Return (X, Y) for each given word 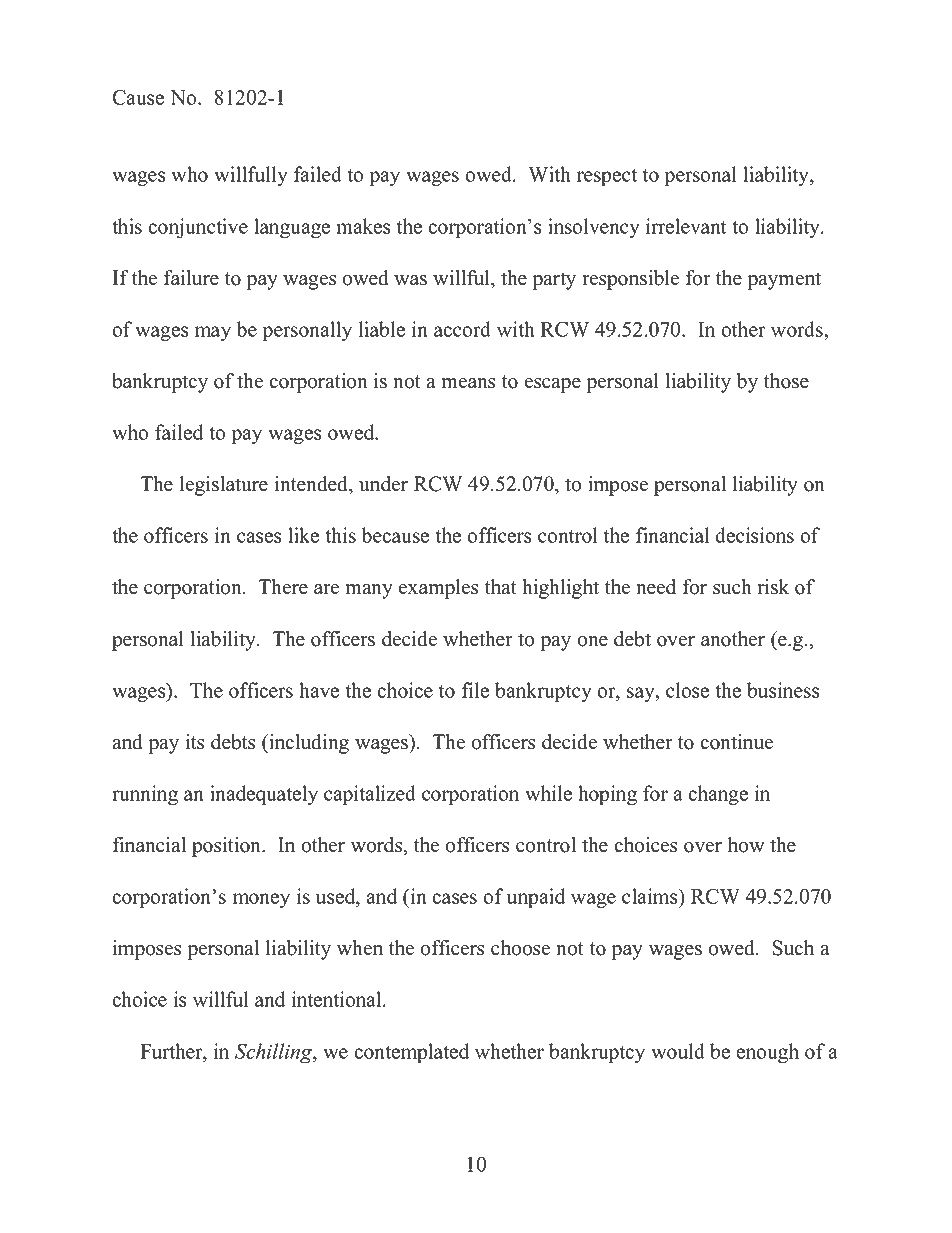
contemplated (411, 1053)
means (468, 383)
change (718, 795)
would (678, 1051)
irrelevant (686, 226)
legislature (224, 486)
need (656, 587)
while (548, 793)
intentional (338, 999)
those (786, 381)
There (283, 587)
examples (438, 589)
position (228, 847)
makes (363, 226)
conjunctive (198, 228)
